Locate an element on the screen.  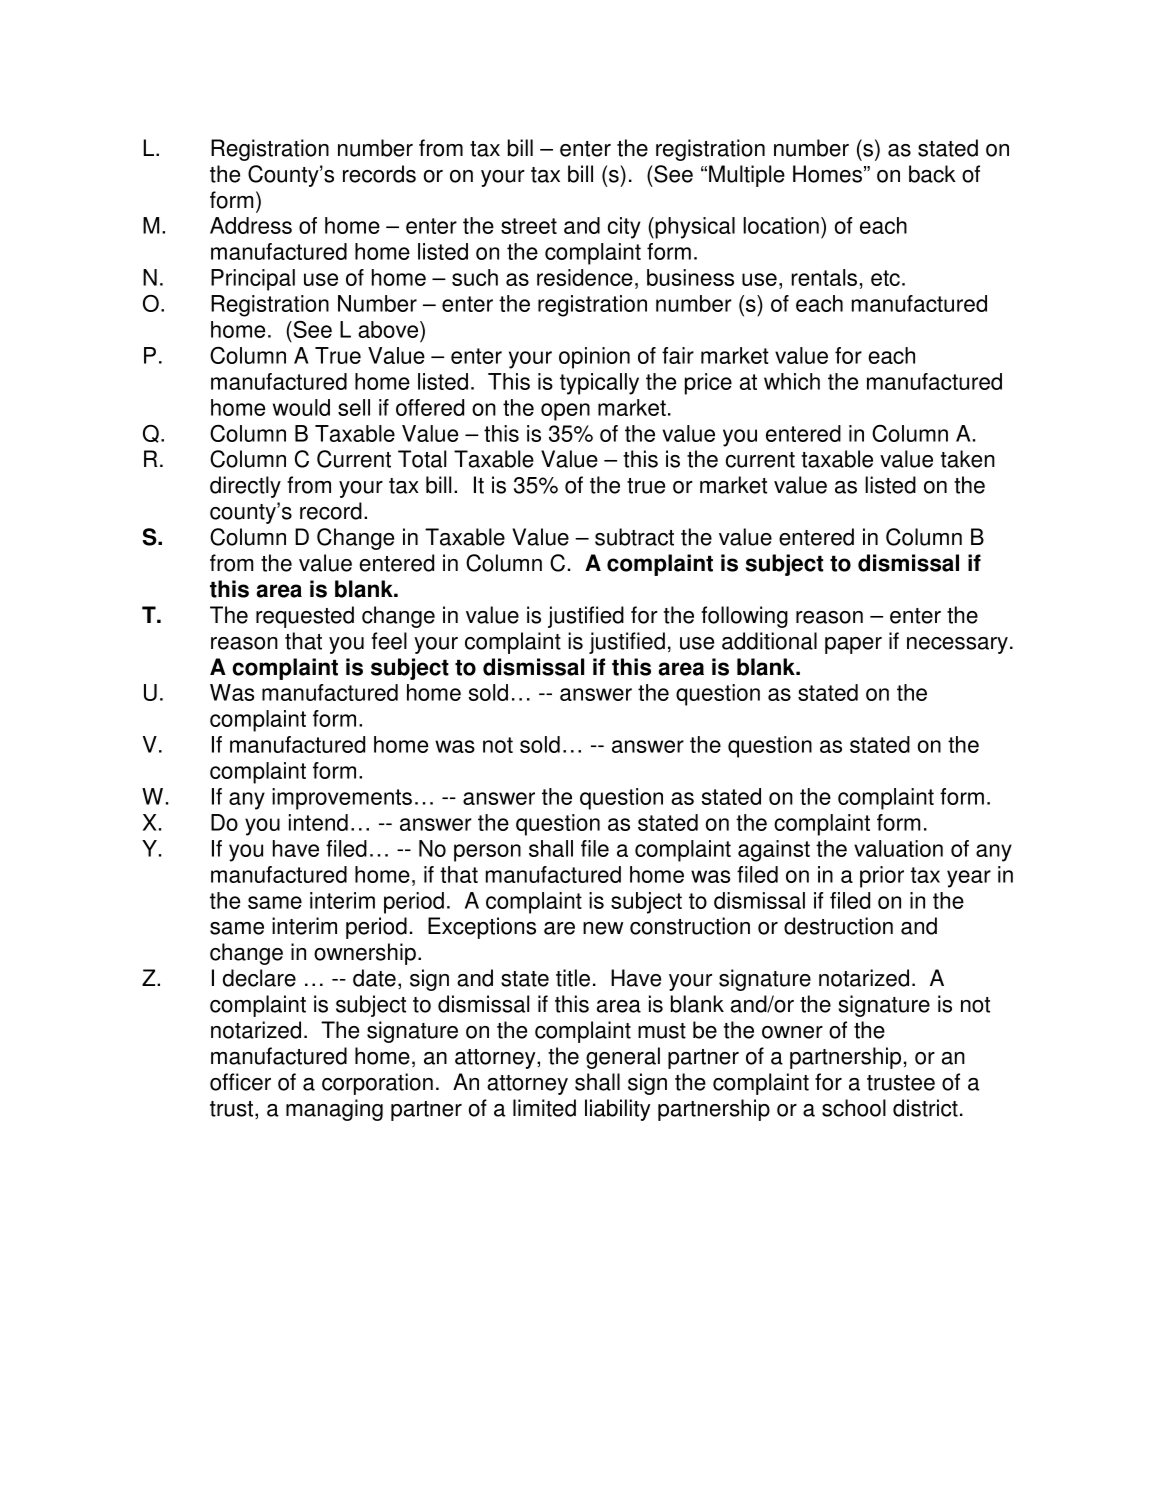
sell is located at coordinates (354, 407).
